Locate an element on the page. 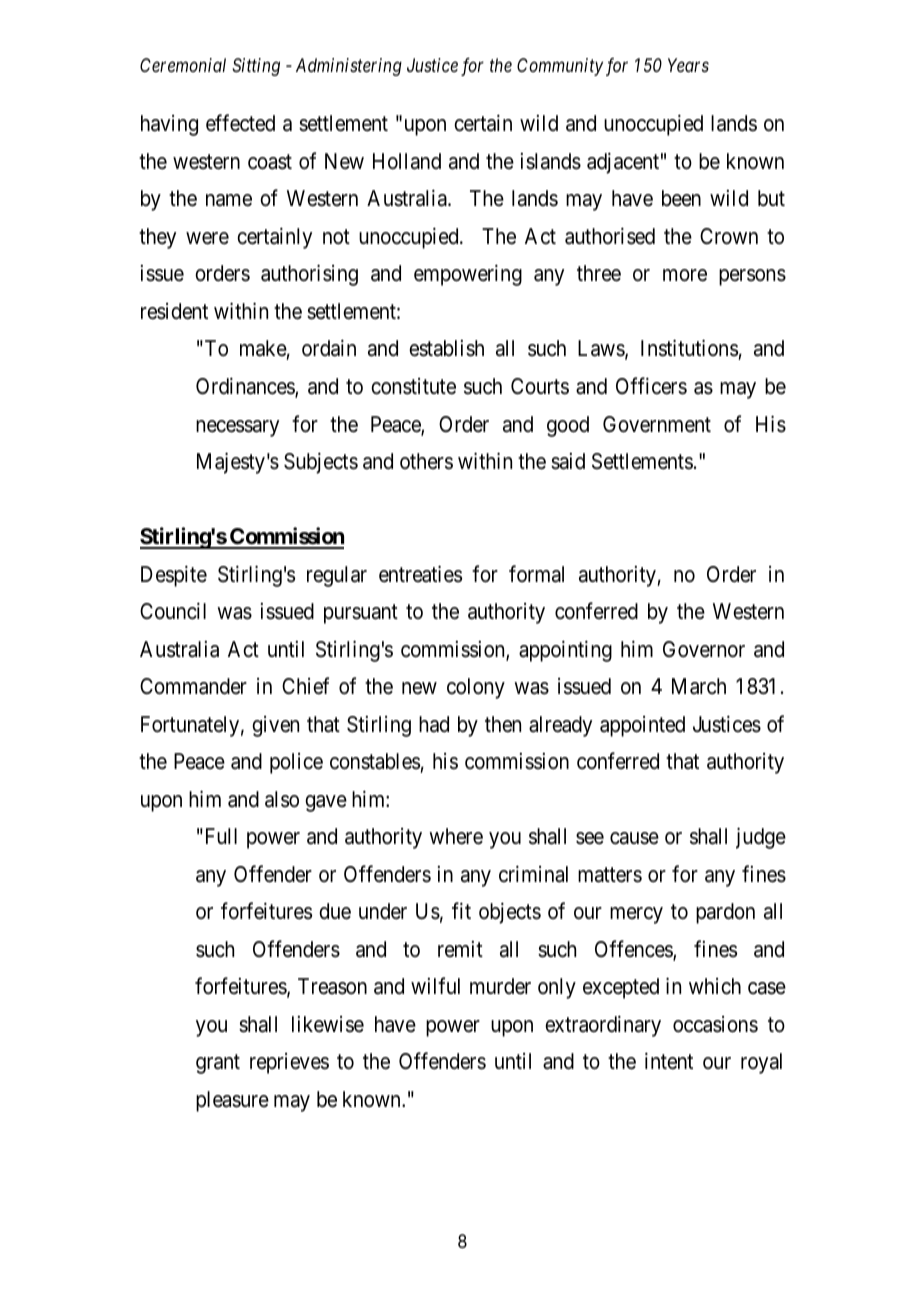 The height and width of the page is (1308, 924). also is located at coordinates (282, 799).
